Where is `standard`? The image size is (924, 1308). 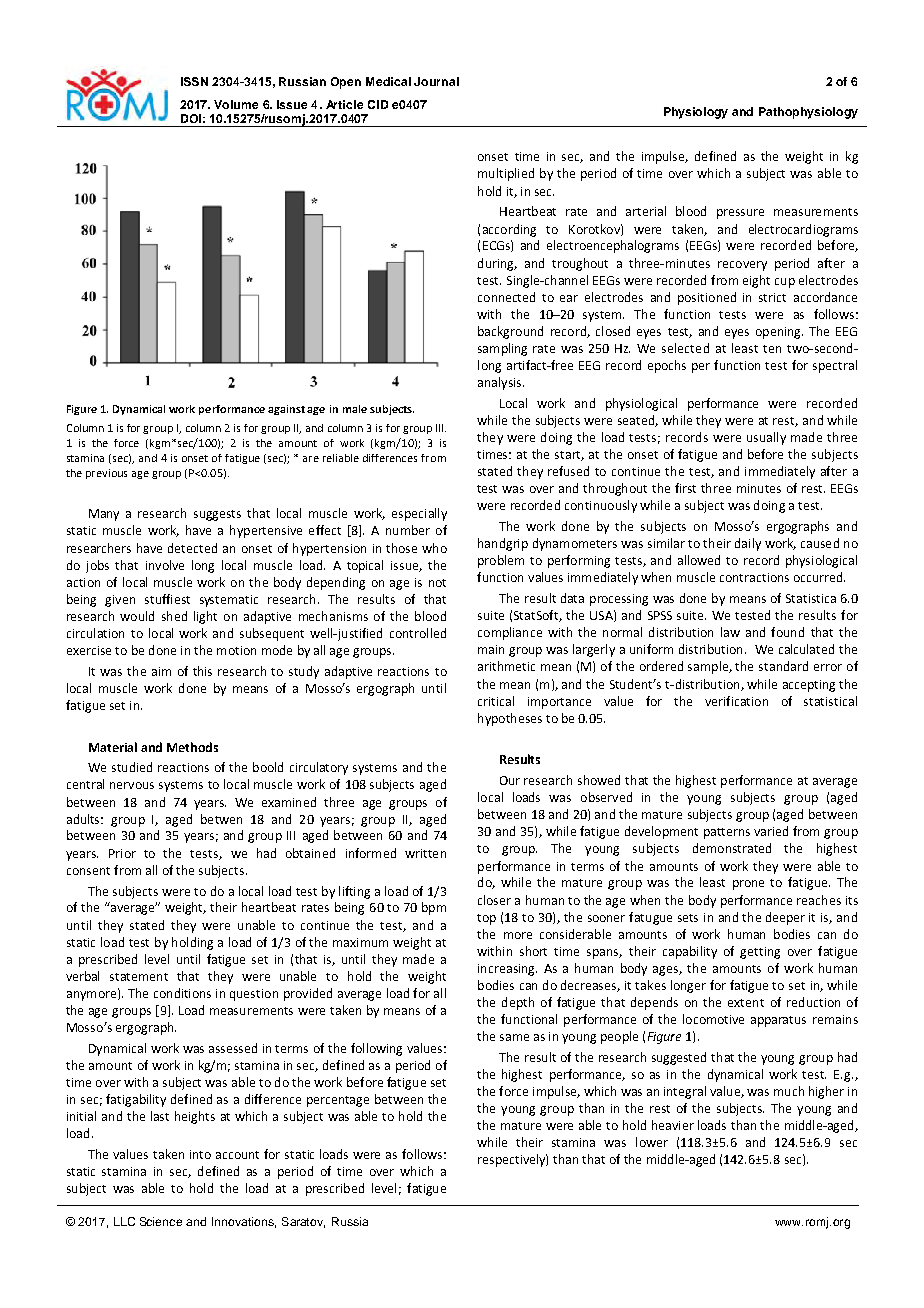
standard is located at coordinates (783, 666).
